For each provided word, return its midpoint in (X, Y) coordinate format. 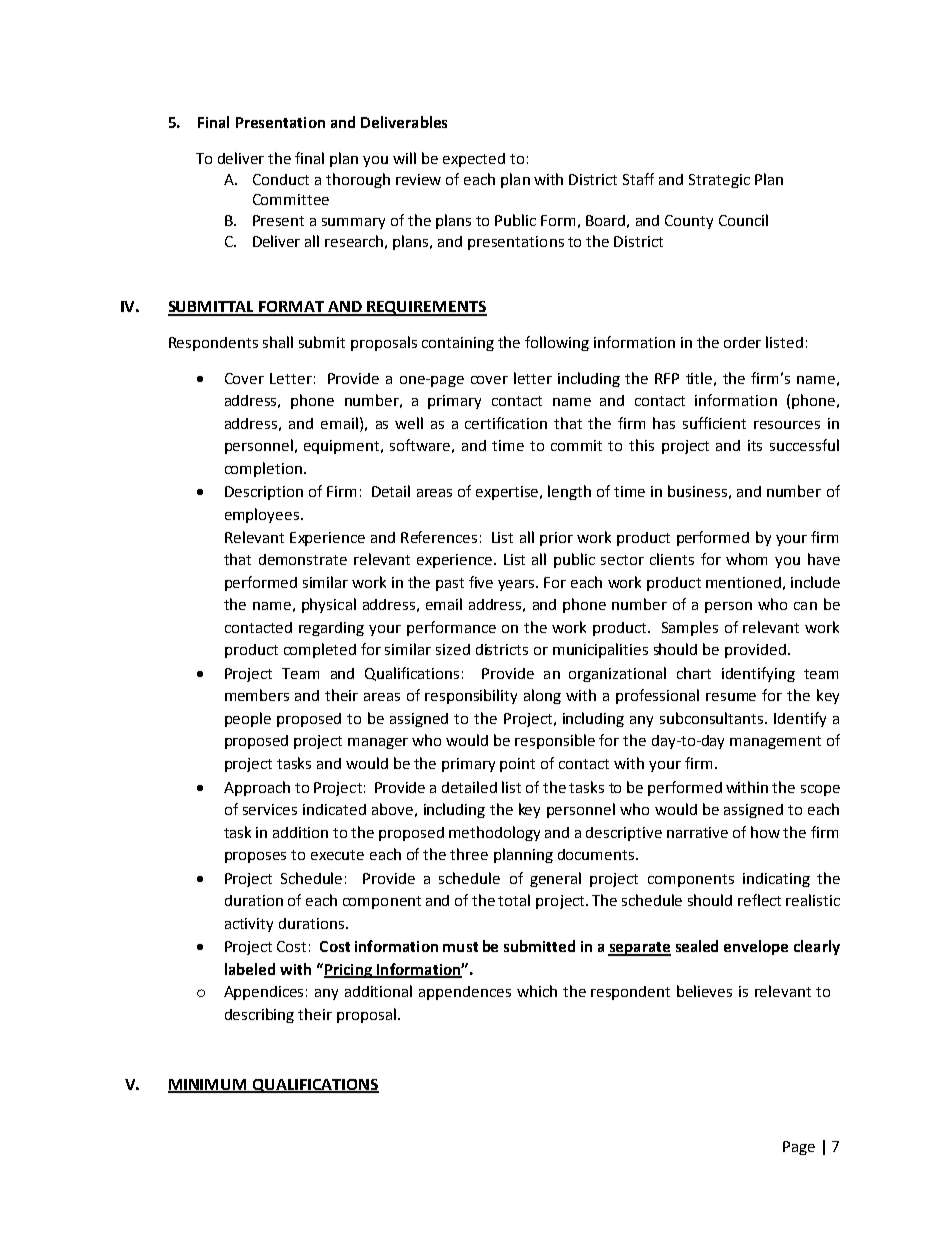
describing (259, 1015)
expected (474, 160)
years (518, 585)
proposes (255, 857)
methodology (494, 833)
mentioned (743, 582)
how (765, 832)
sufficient (714, 423)
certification (506, 423)
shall (278, 342)
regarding (331, 629)
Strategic (719, 181)
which (537, 991)
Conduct (281, 179)
